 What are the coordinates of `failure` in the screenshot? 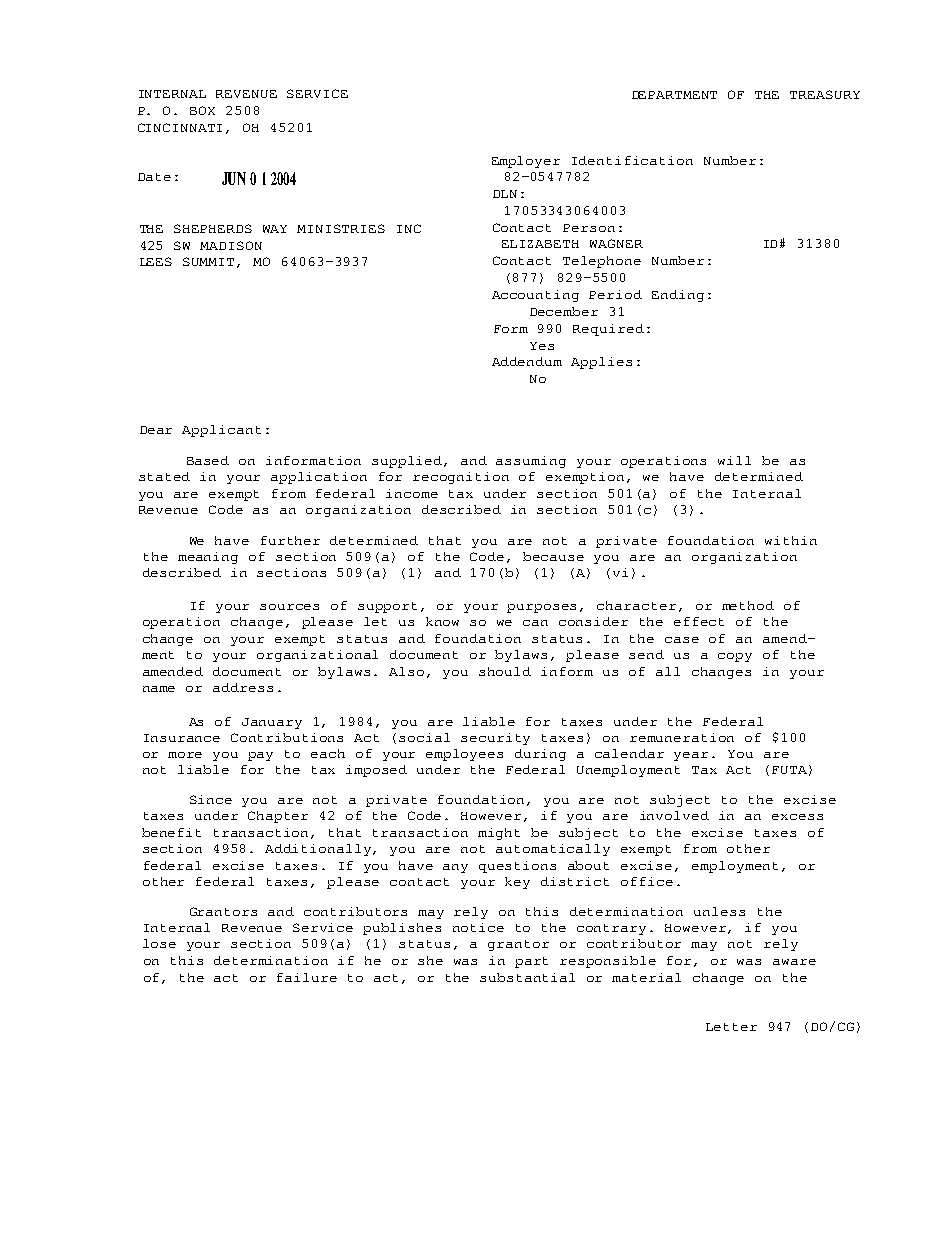 It's located at (307, 977).
